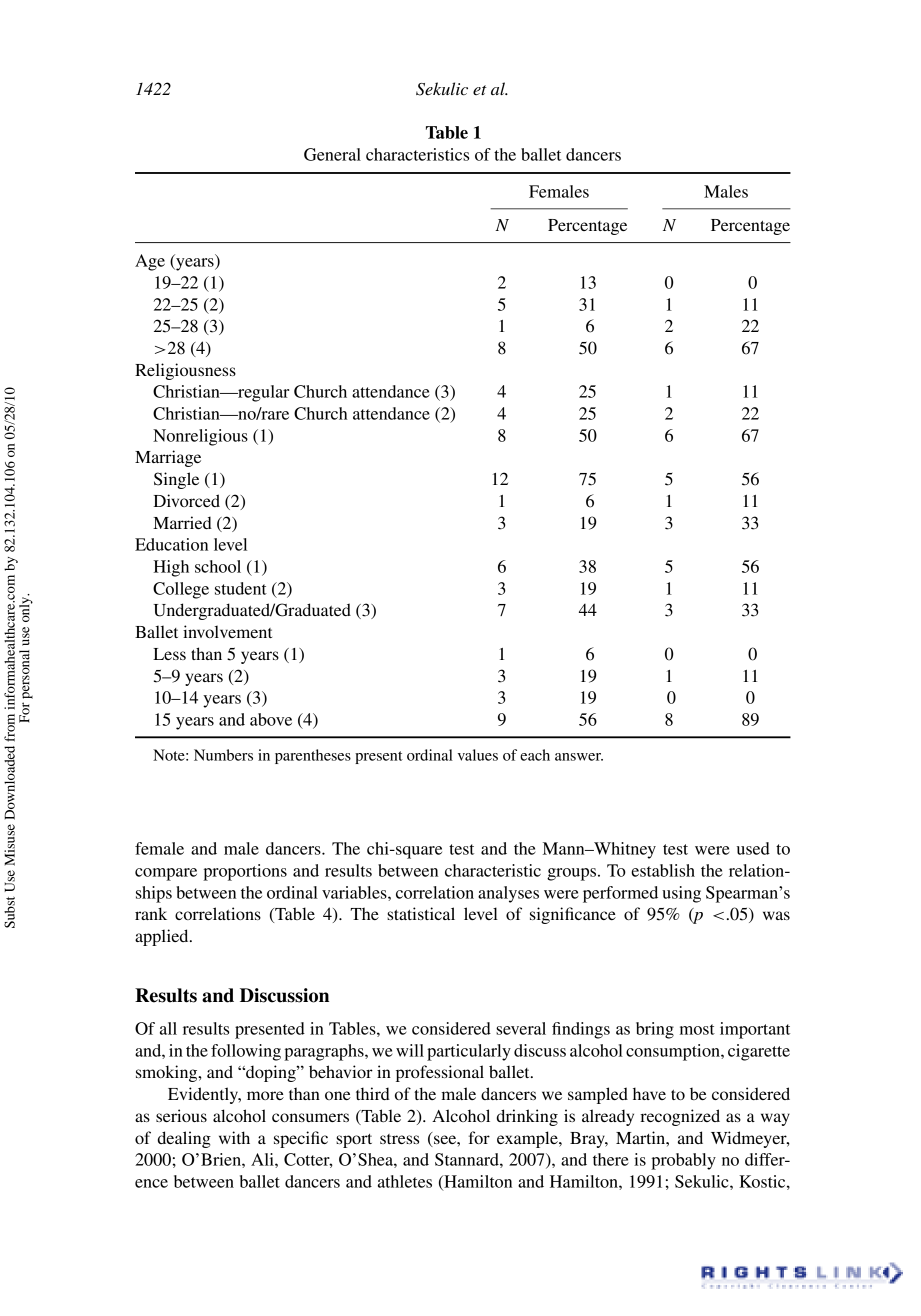 This screenshot has width=921, height=1316. I want to click on General, so click(332, 154).
